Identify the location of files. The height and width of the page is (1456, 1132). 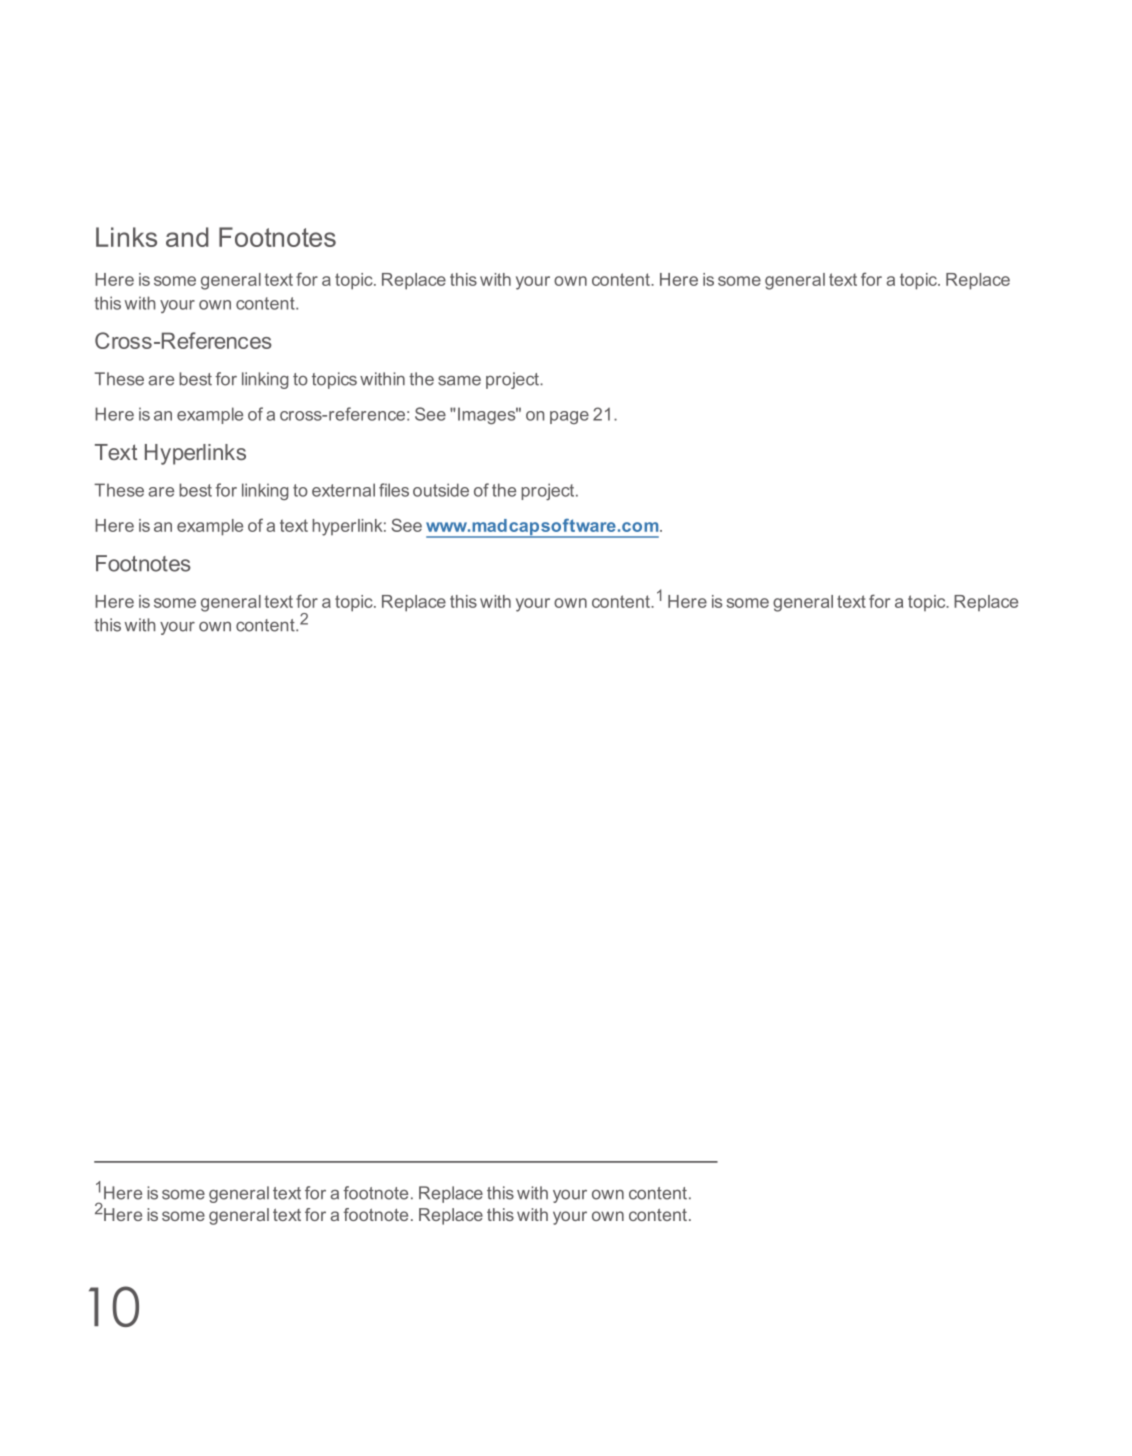
(394, 490).
